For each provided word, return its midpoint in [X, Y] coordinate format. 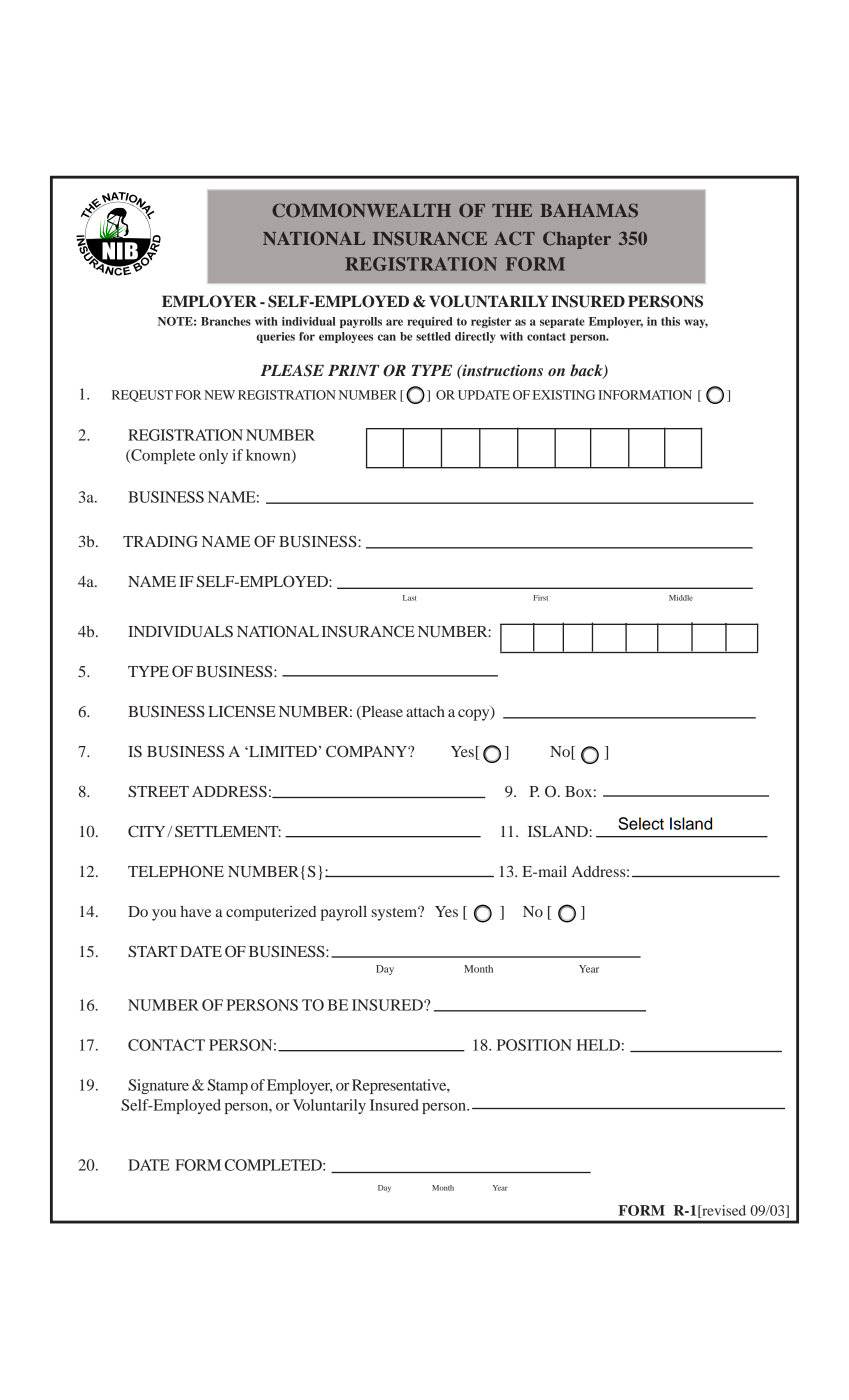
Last [410, 598]
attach [425, 711]
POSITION [534, 1045]
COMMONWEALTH [361, 210]
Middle [681, 598]
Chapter [577, 240]
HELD [598, 1045]
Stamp [228, 1086]
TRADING [160, 541]
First [540, 598]
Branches [226, 321]
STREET [158, 791]
